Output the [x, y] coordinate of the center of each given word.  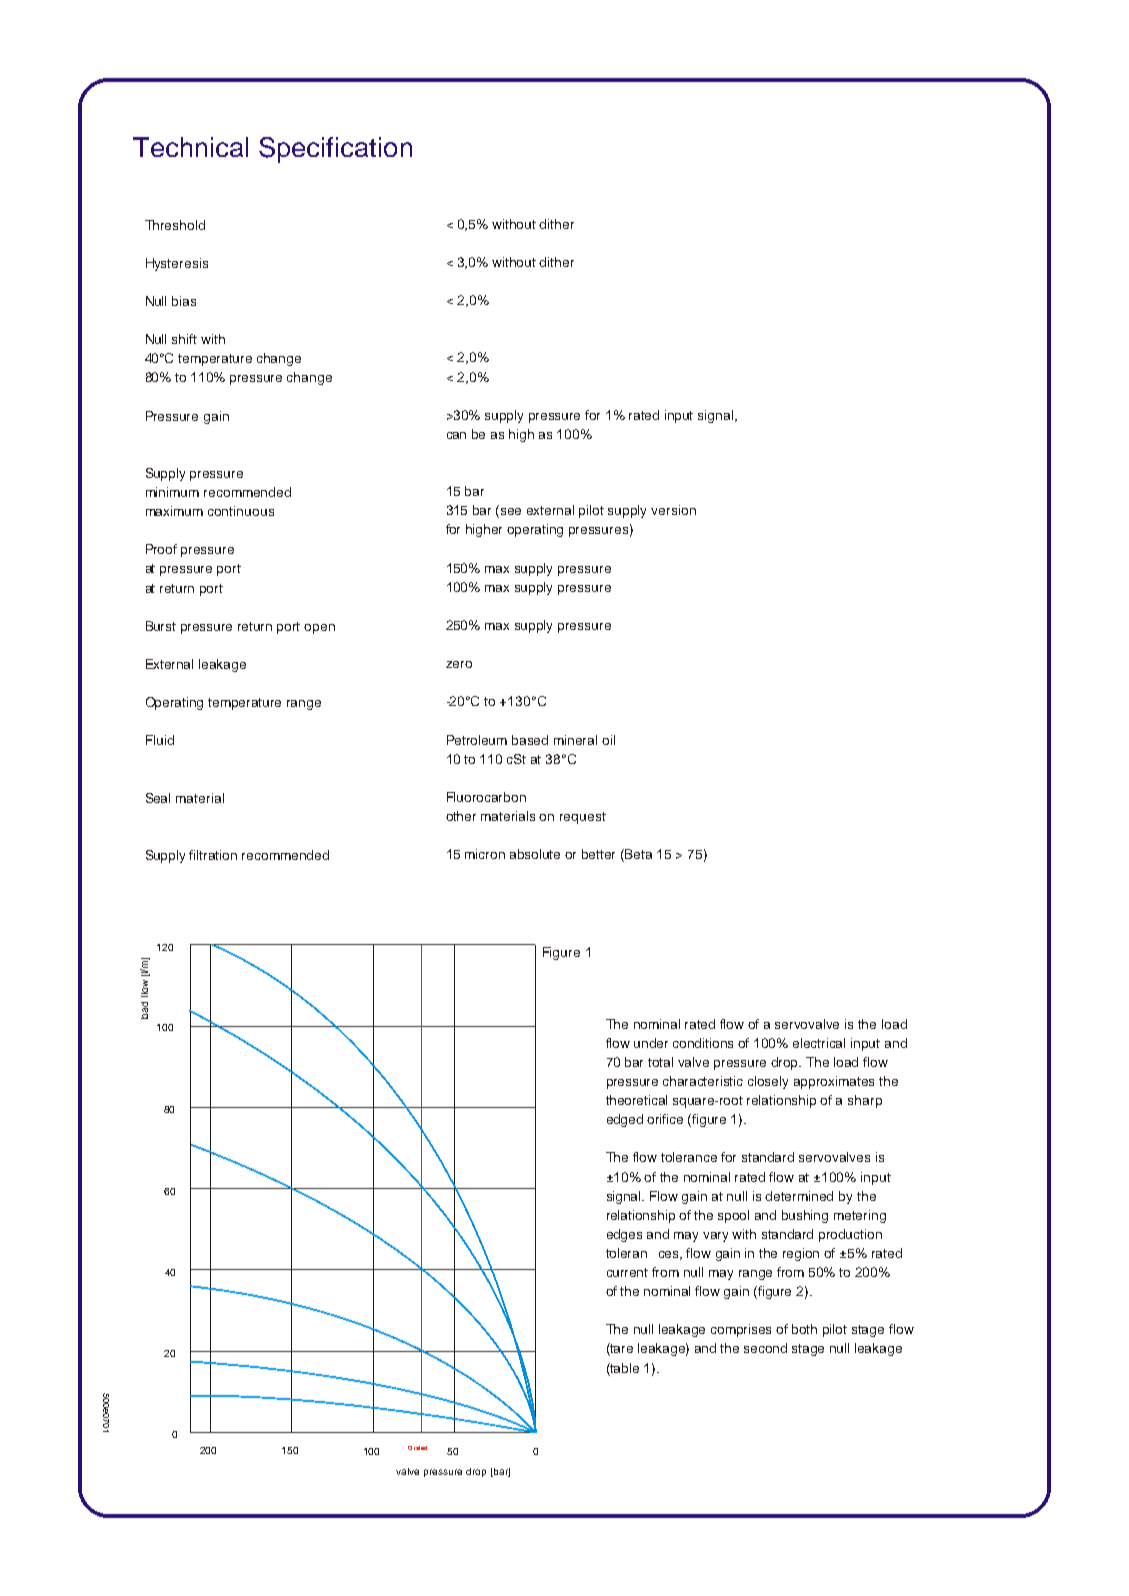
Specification [335, 150]
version [673, 510]
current [627, 1272]
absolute [535, 854]
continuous [241, 511]
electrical [819, 1043]
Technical [190, 147]
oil [608, 740]
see [511, 511]
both [804, 1329]
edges [624, 1235]
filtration [213, 855]
